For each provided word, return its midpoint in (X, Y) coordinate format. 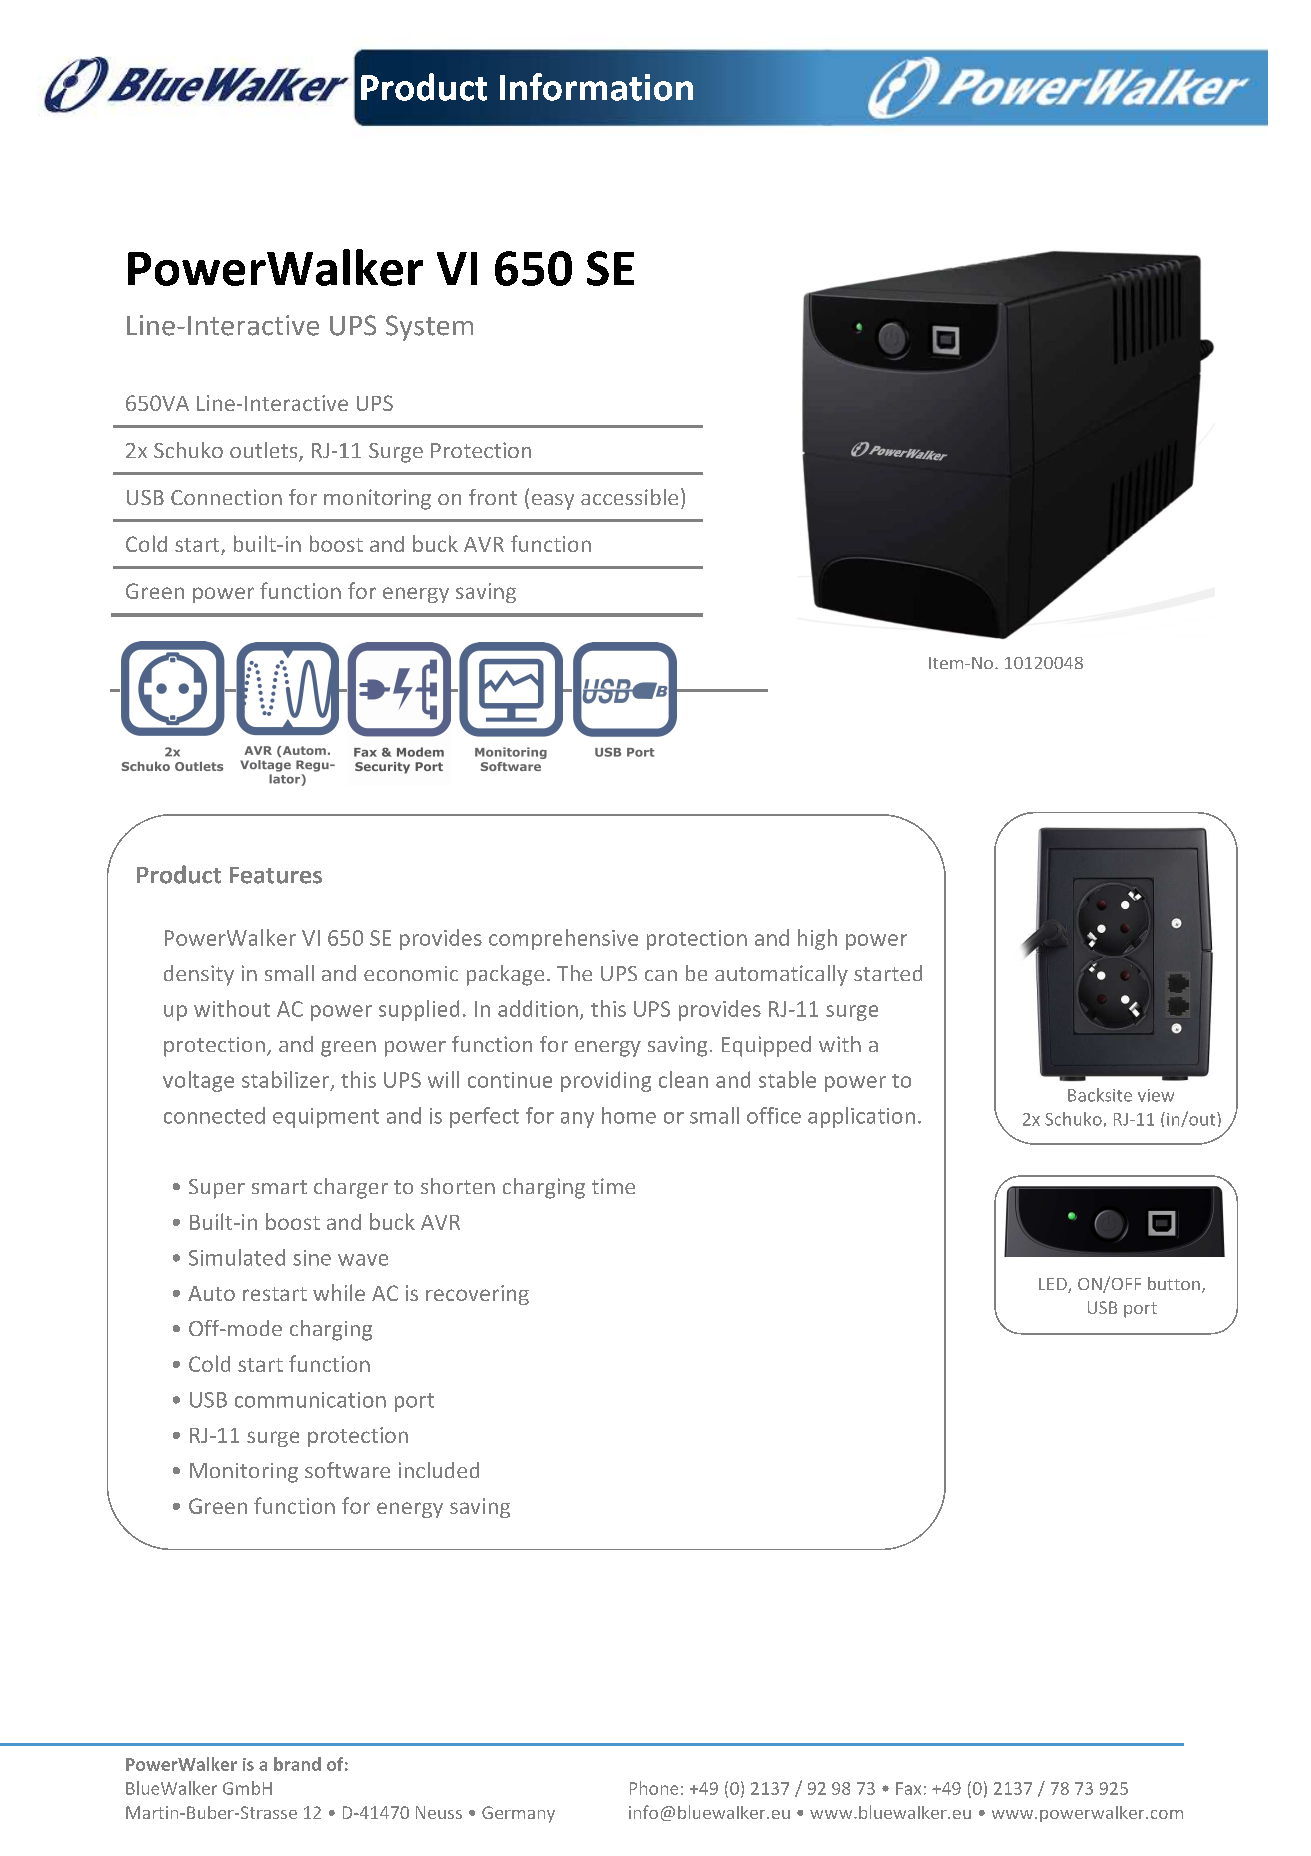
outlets (265, 451)
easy (553, 502)
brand (297, 1764)
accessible (629, 497)
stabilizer (285, 1079)
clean (683, 1079)
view (1156, 1095)
